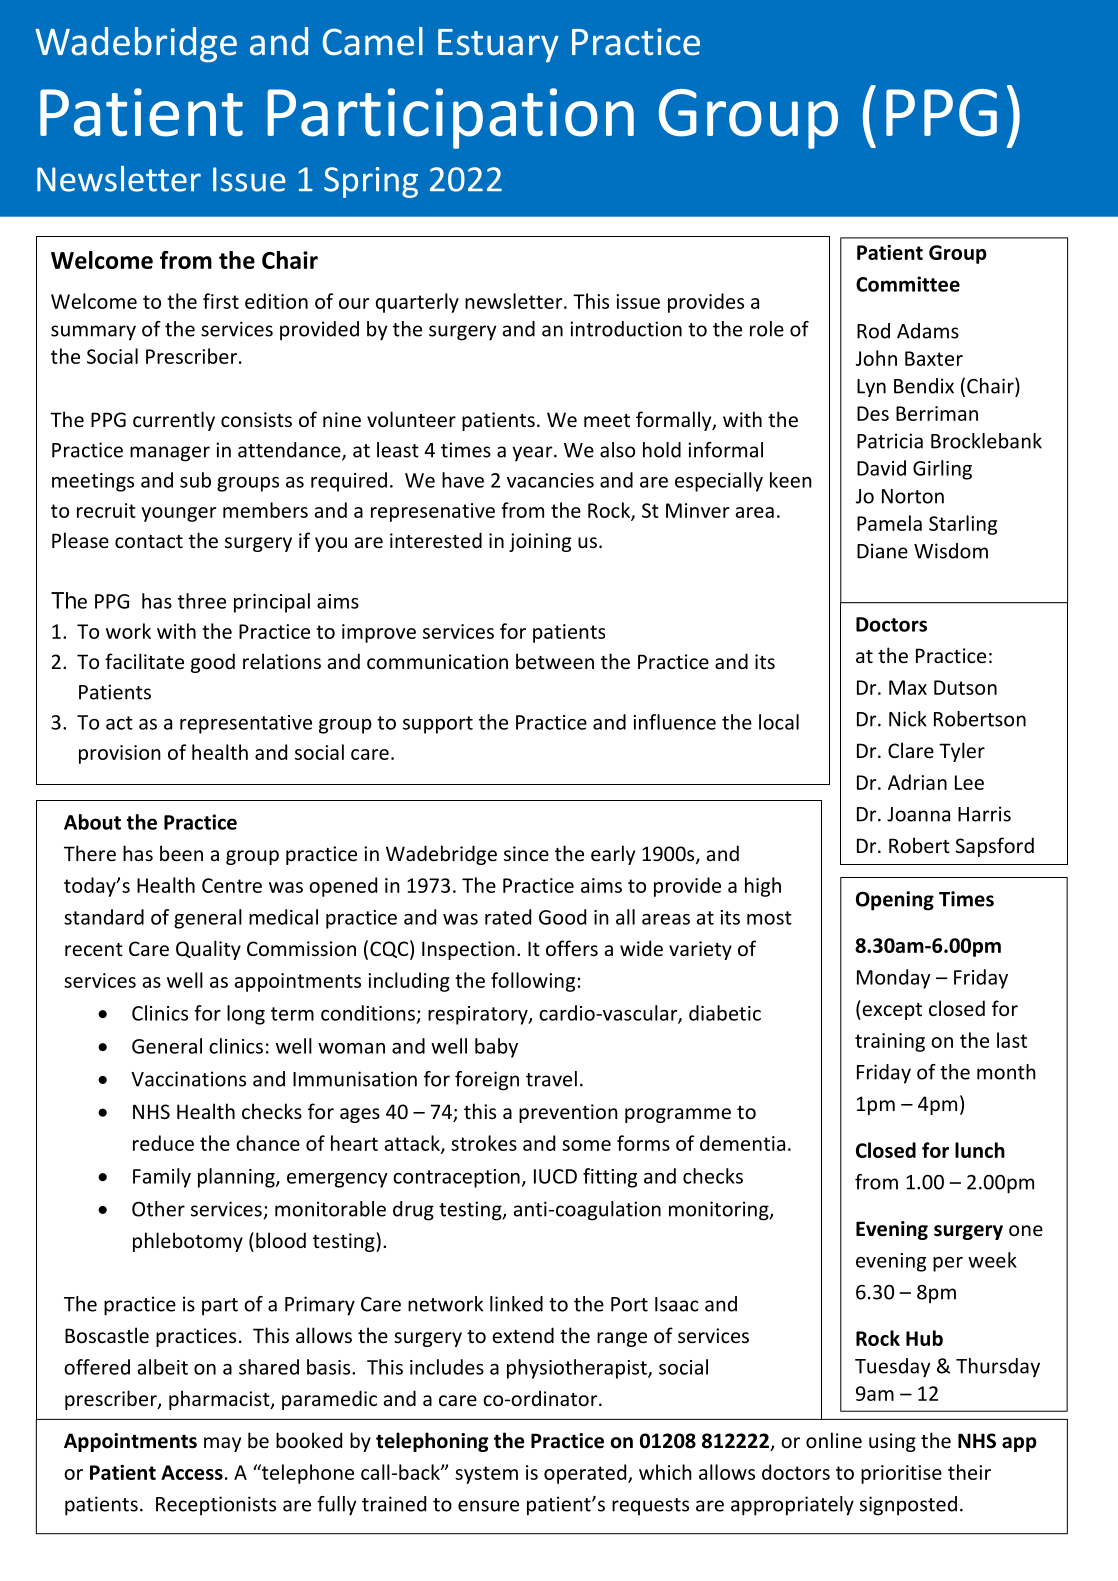 The width and height of the screenshot is (1118, 1581). I want to click on Access, so click(192, 1472).
